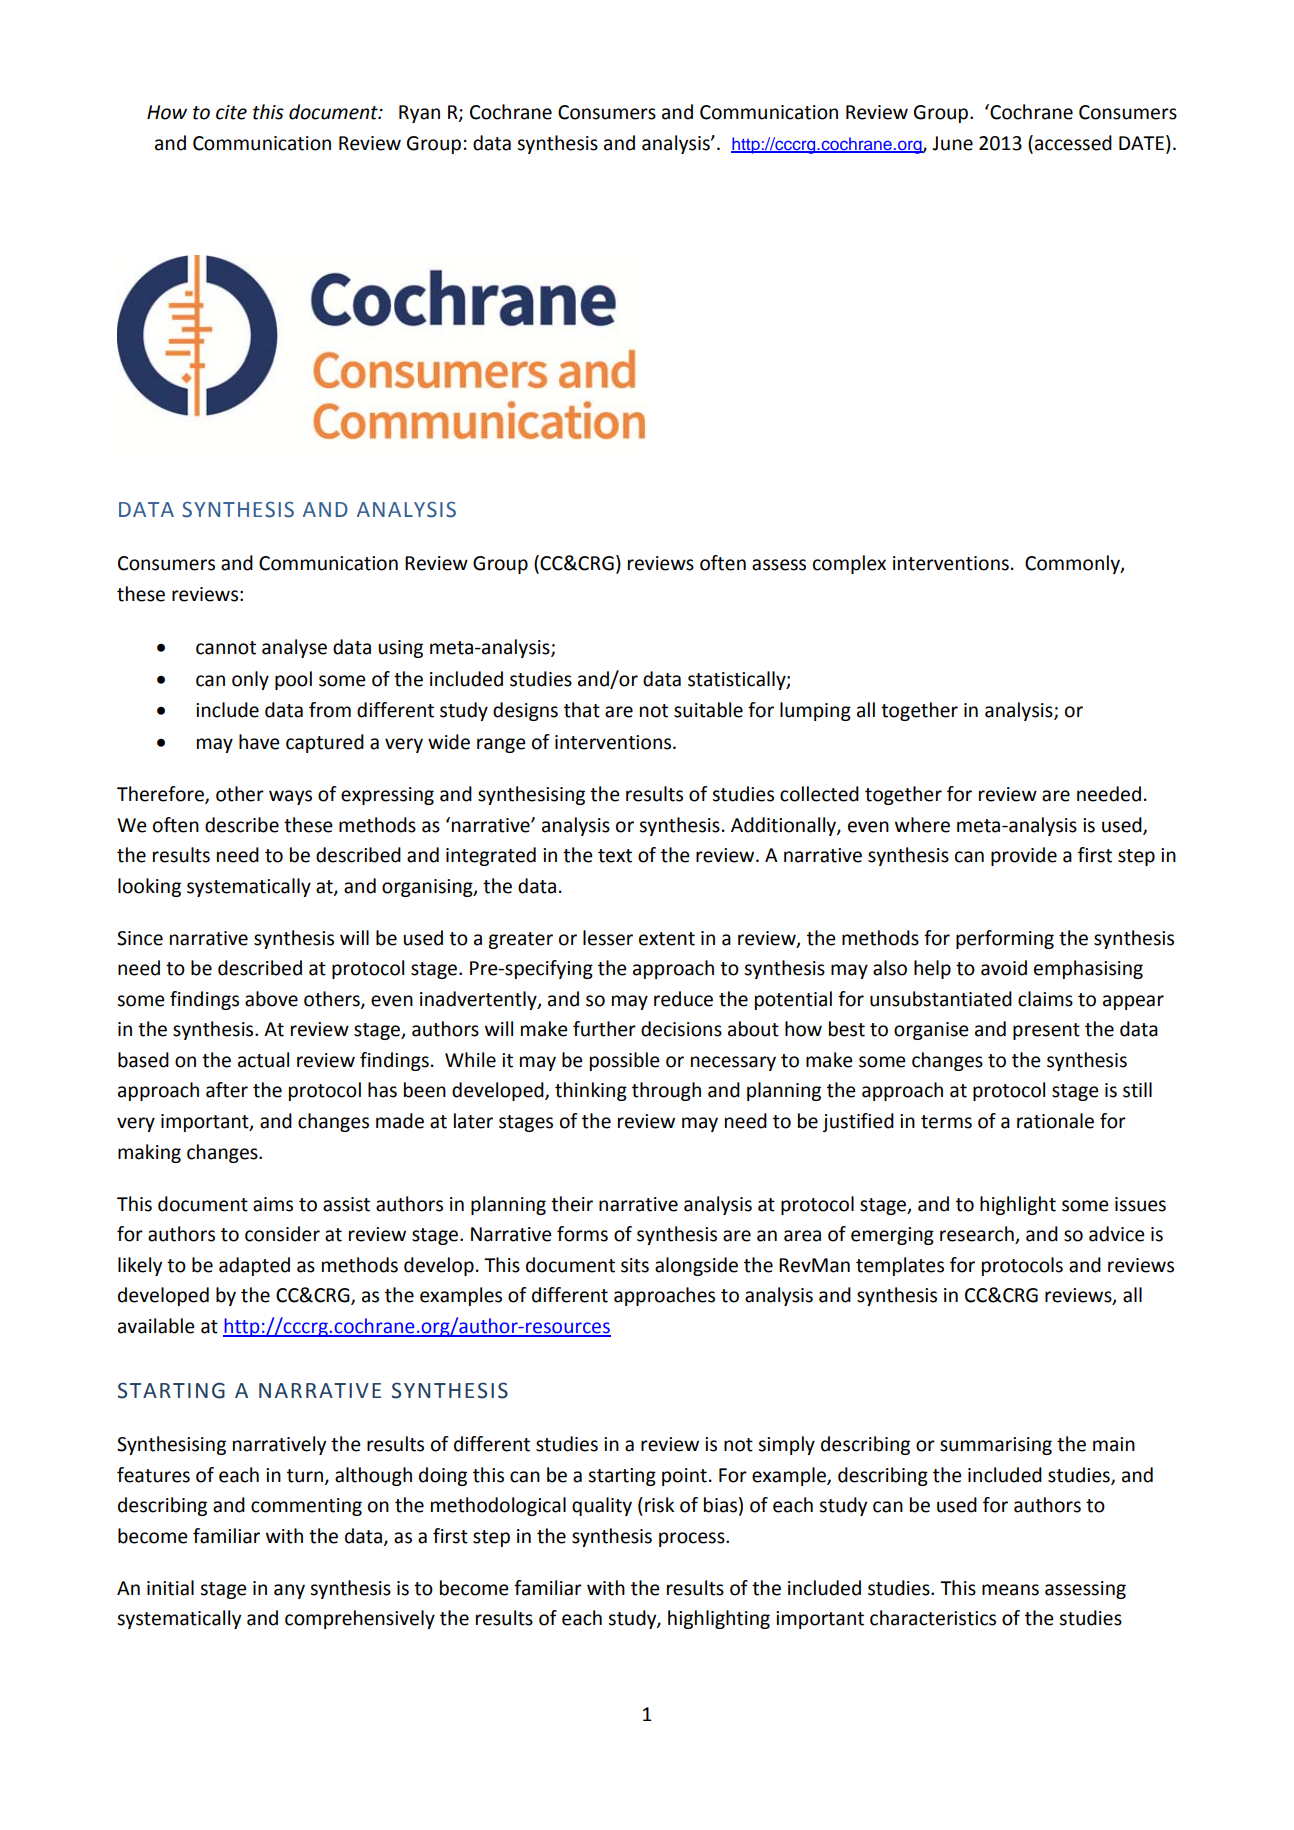  What do you see at coordinates (1073, 143) in the document?
I see `accessed` at bounding box center [1073, 143].
